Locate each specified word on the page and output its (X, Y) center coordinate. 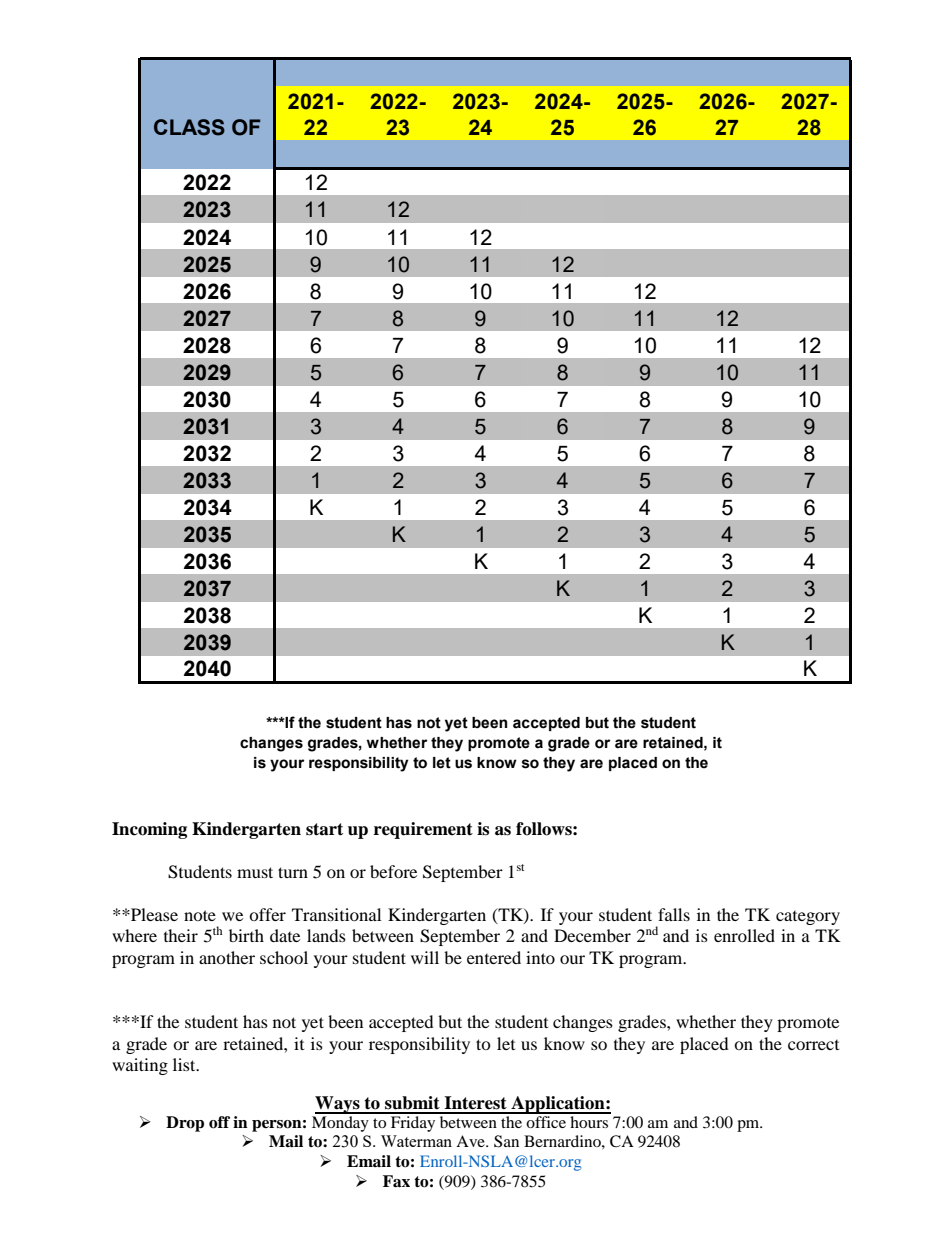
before (393, 871)
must (255, 872)
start (324, 829)
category (808, 918)
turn (293, 872)
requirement (423, 830)
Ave (471, 1141)
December (592, 935)
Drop (185, 1124)
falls (674, 914)
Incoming (149, 830)
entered (494, 957)
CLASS (189, 127)
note (200, 915)
